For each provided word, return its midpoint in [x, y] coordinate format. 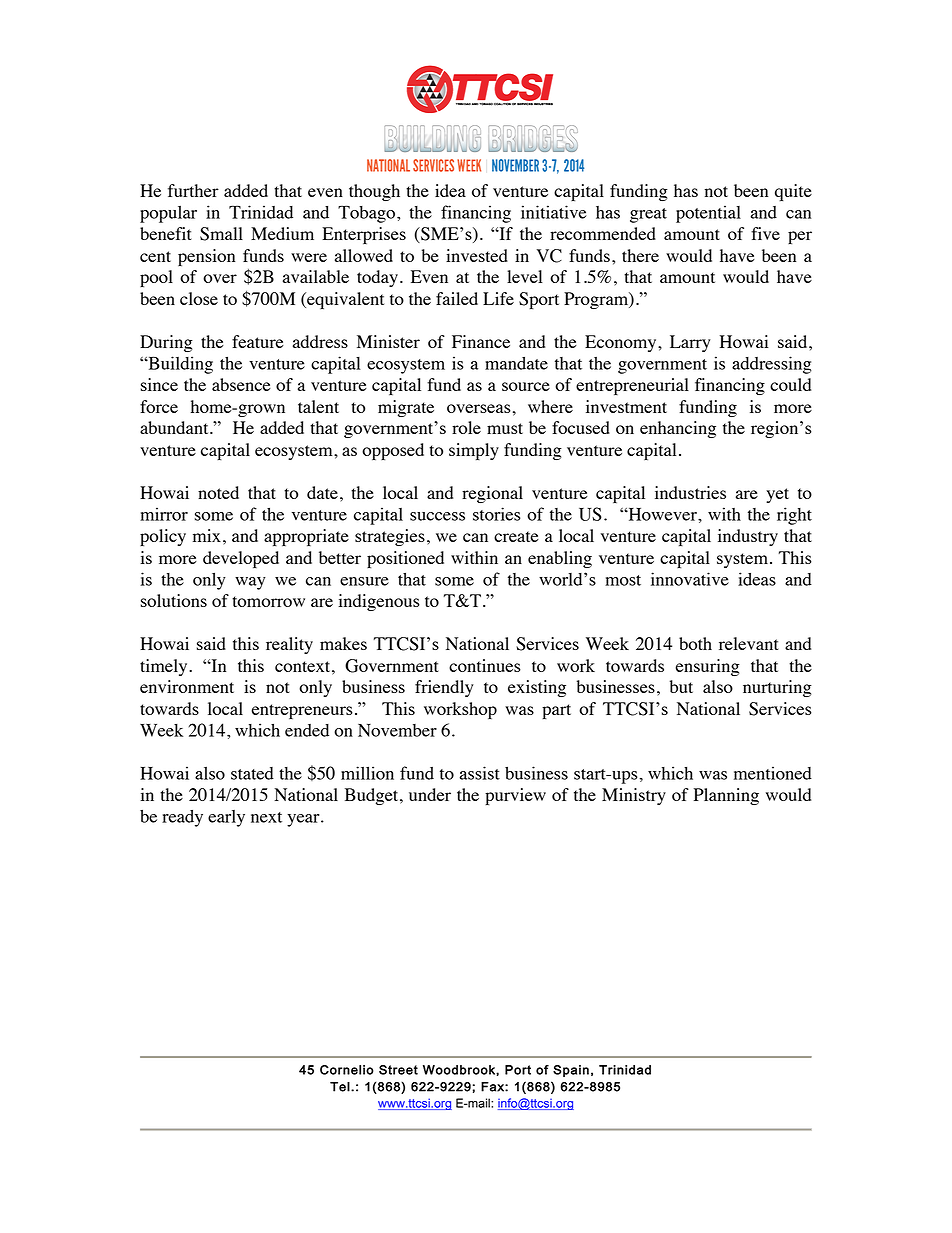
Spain [571, 1071]
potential [708, 214]
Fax [493, 1087]
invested [477, 255]
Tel [341, 1087]
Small [221, 234]
